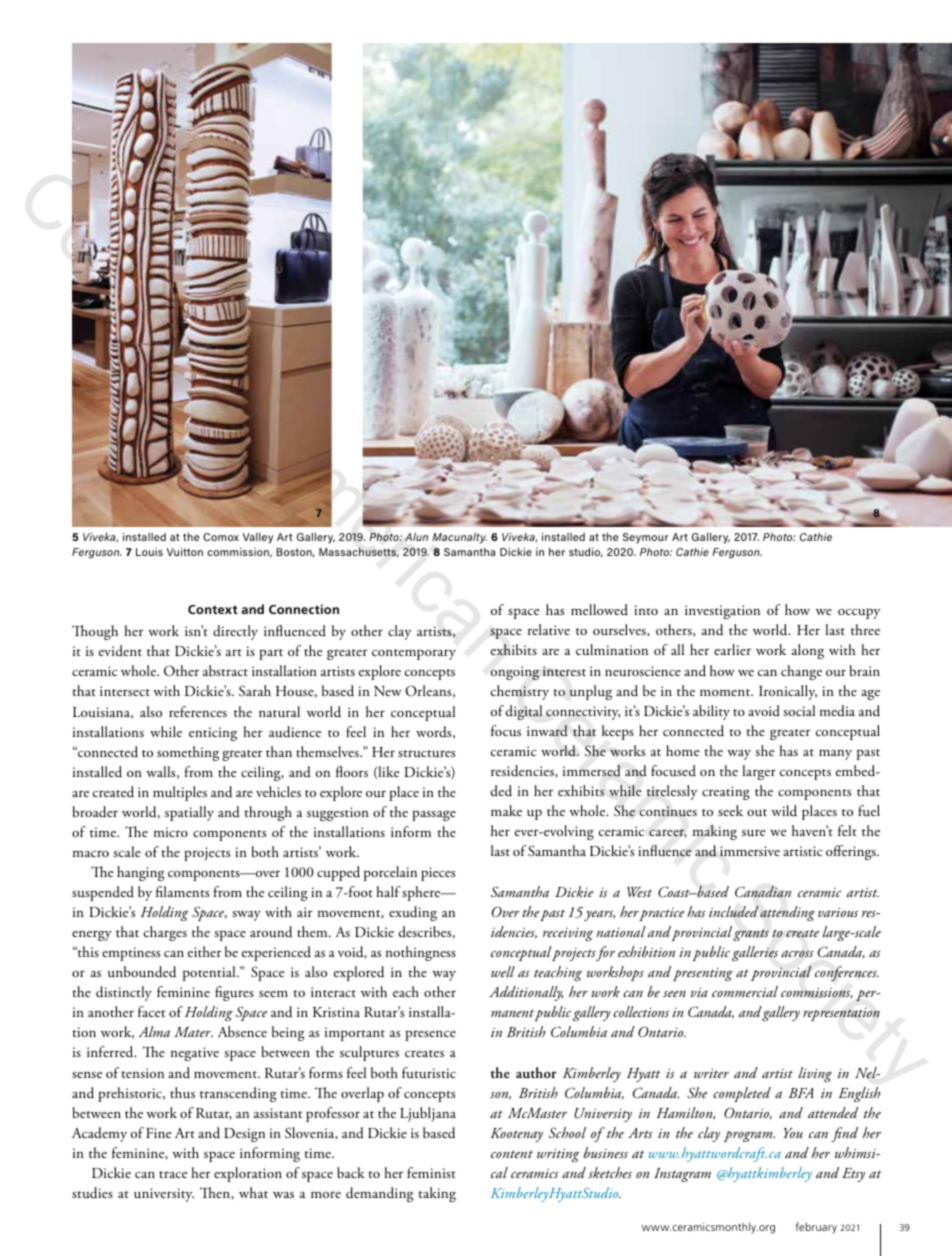 Image resolution: width=952 pixels, height=1256 pixels. Describe the element at coordinates (426, 754) in the document. I see `structures` at that location.
